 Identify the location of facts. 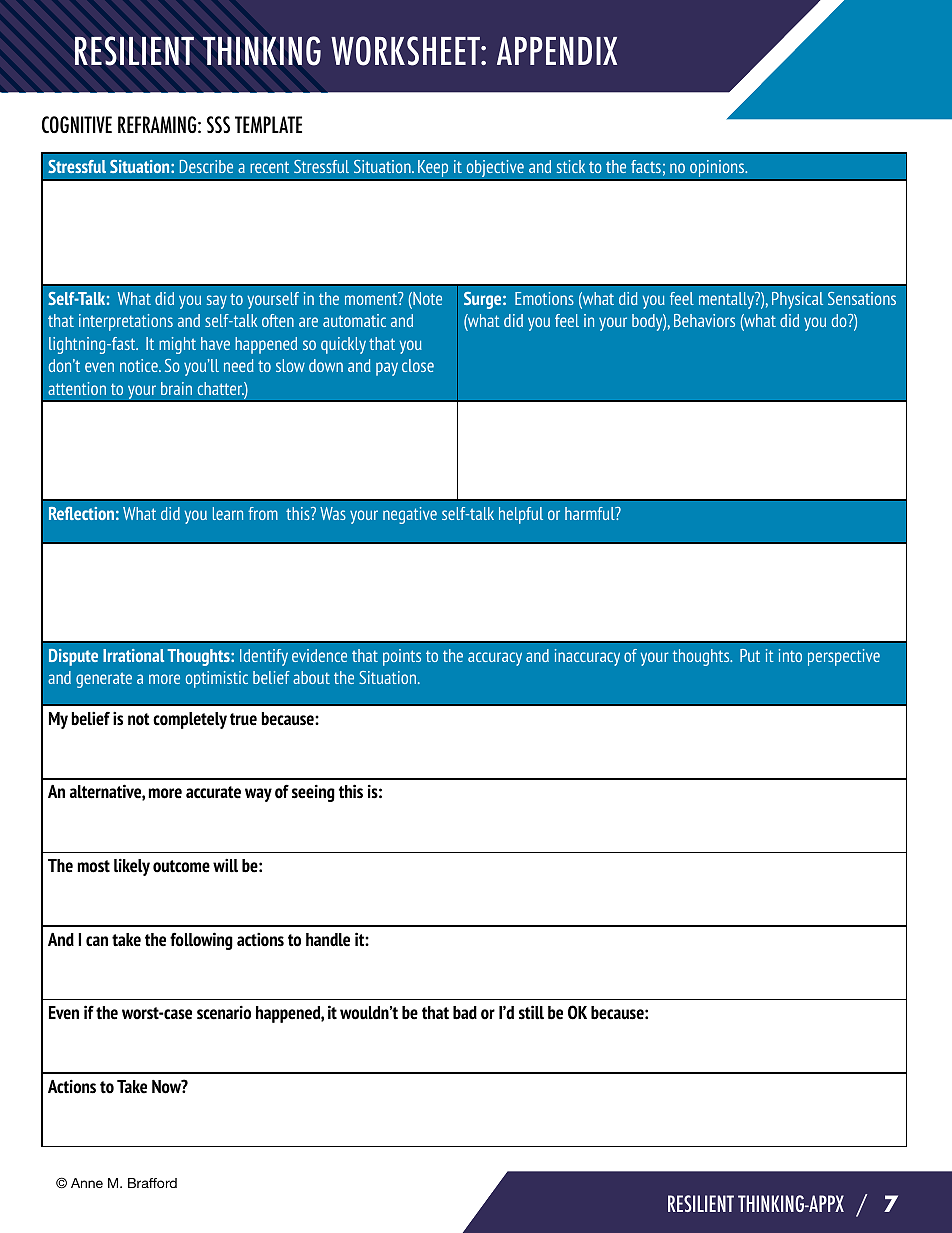
(646, 166).
